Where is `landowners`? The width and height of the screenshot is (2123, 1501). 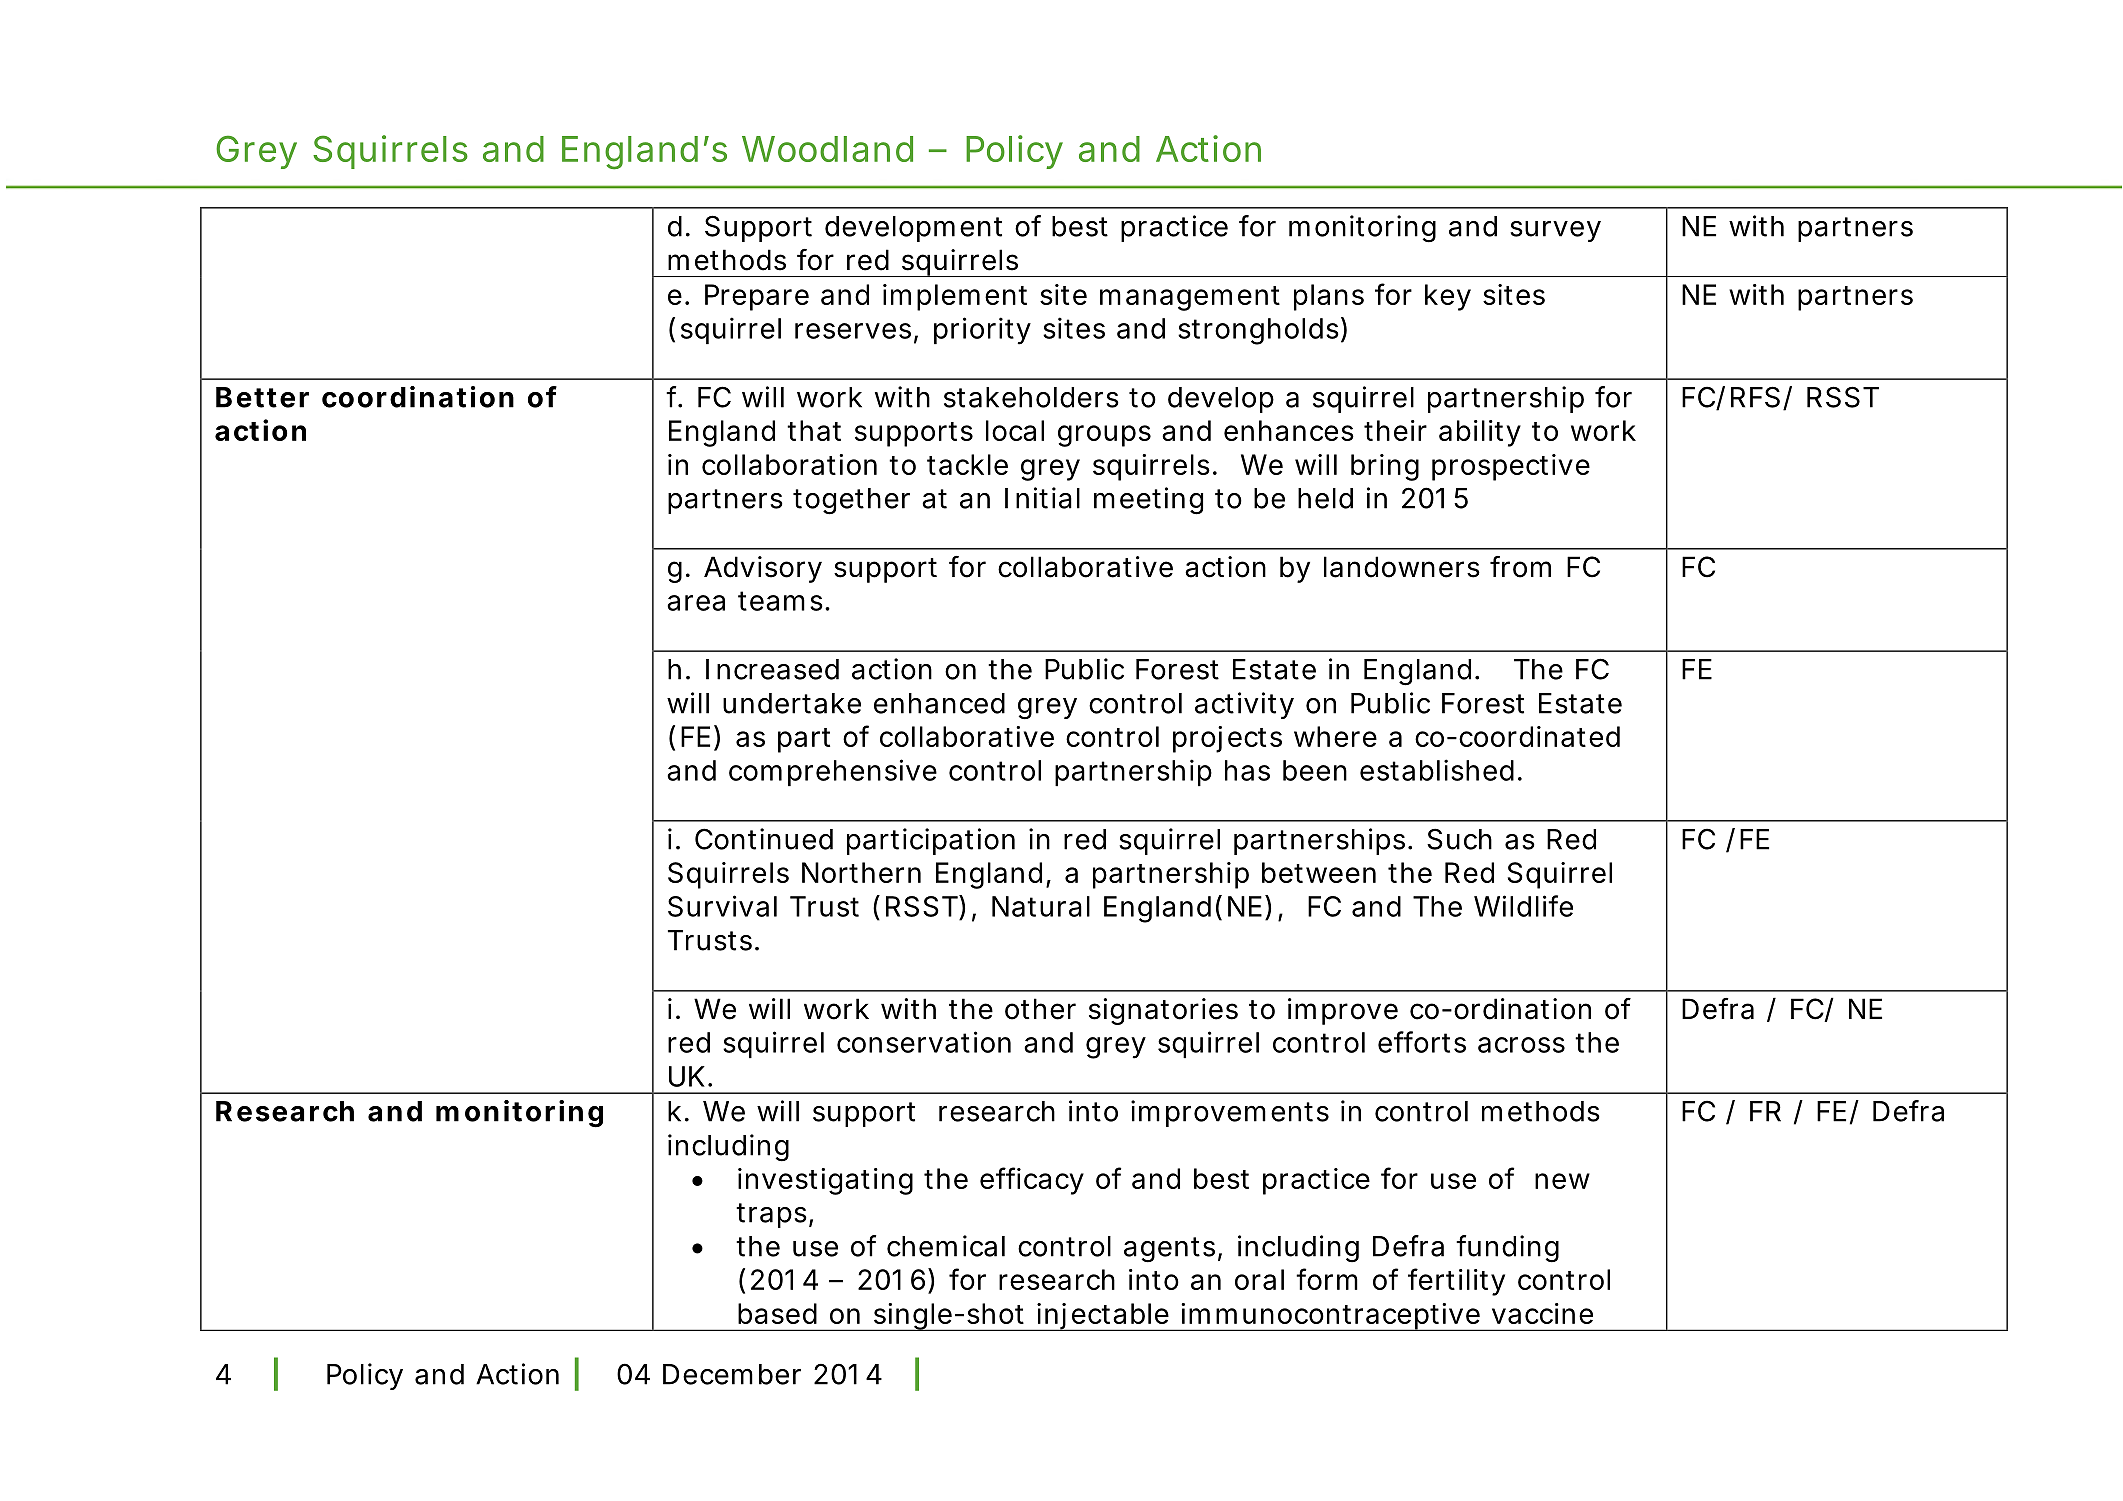
landowners is located at coordinates (1402, 567).
